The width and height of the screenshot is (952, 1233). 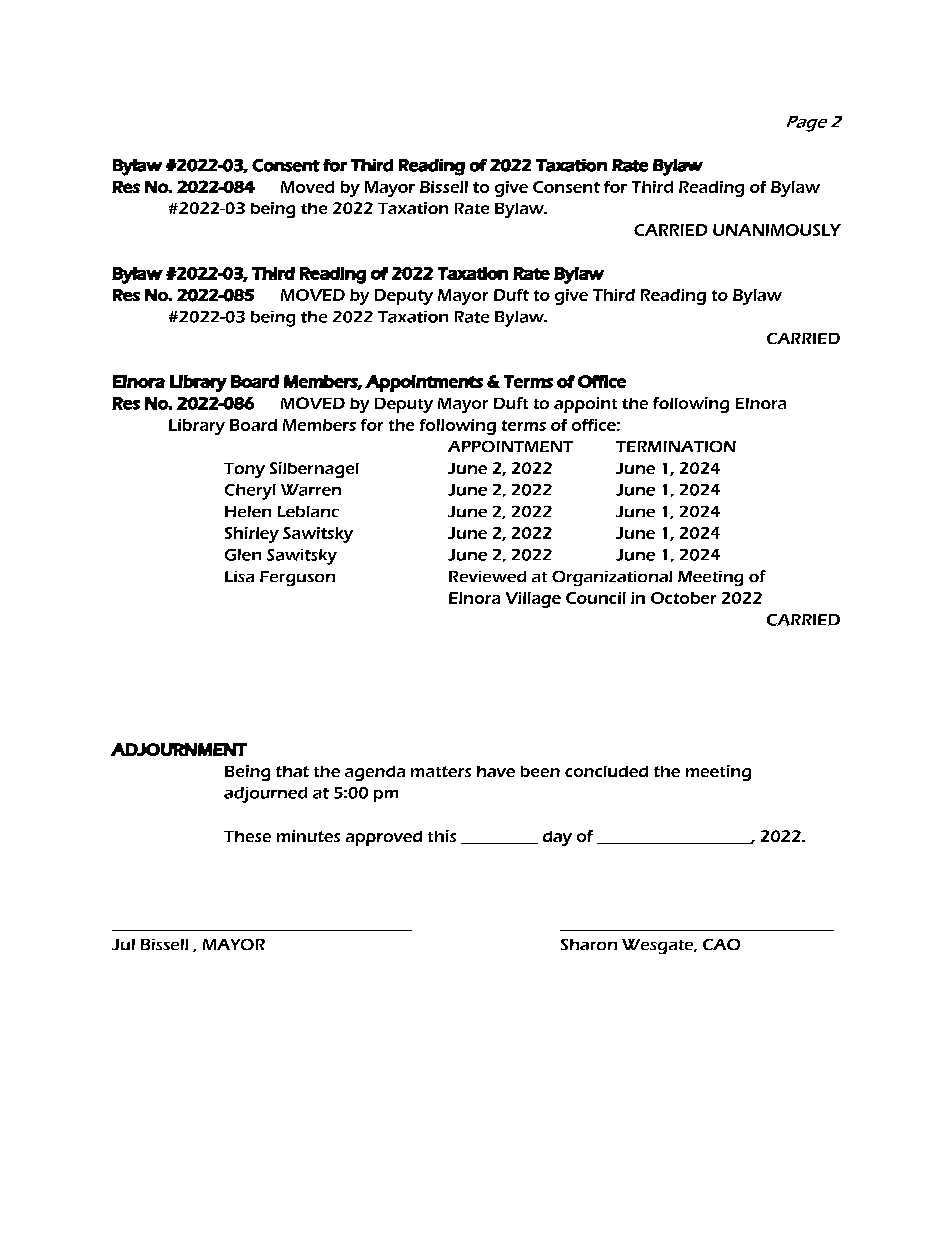 What do you see at coordinates (721, 944) in the screenshot?
I see `CAO` at bounding box center [721, 944].
